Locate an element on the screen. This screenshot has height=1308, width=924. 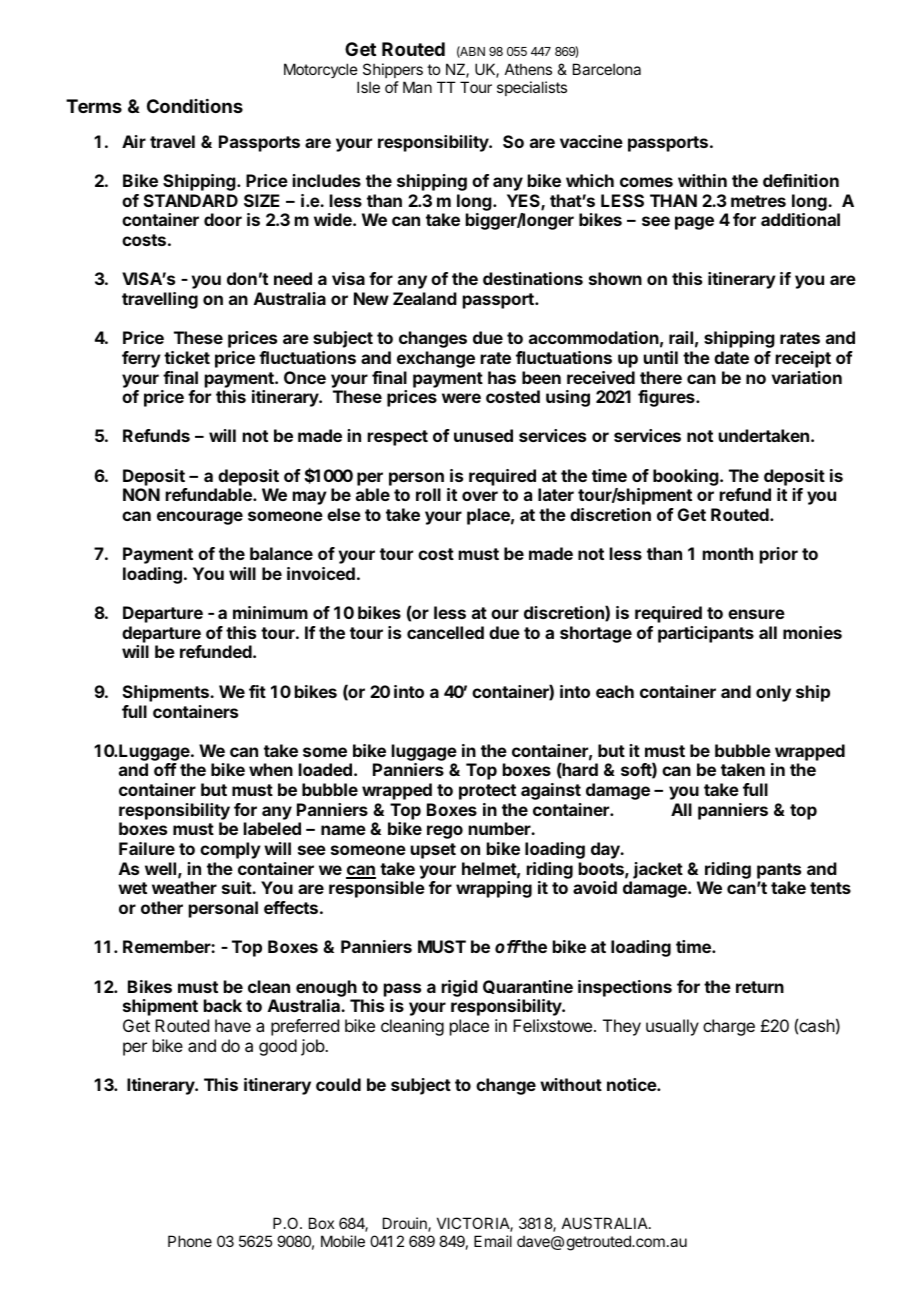
fit is located at coordinates (257, 691).
